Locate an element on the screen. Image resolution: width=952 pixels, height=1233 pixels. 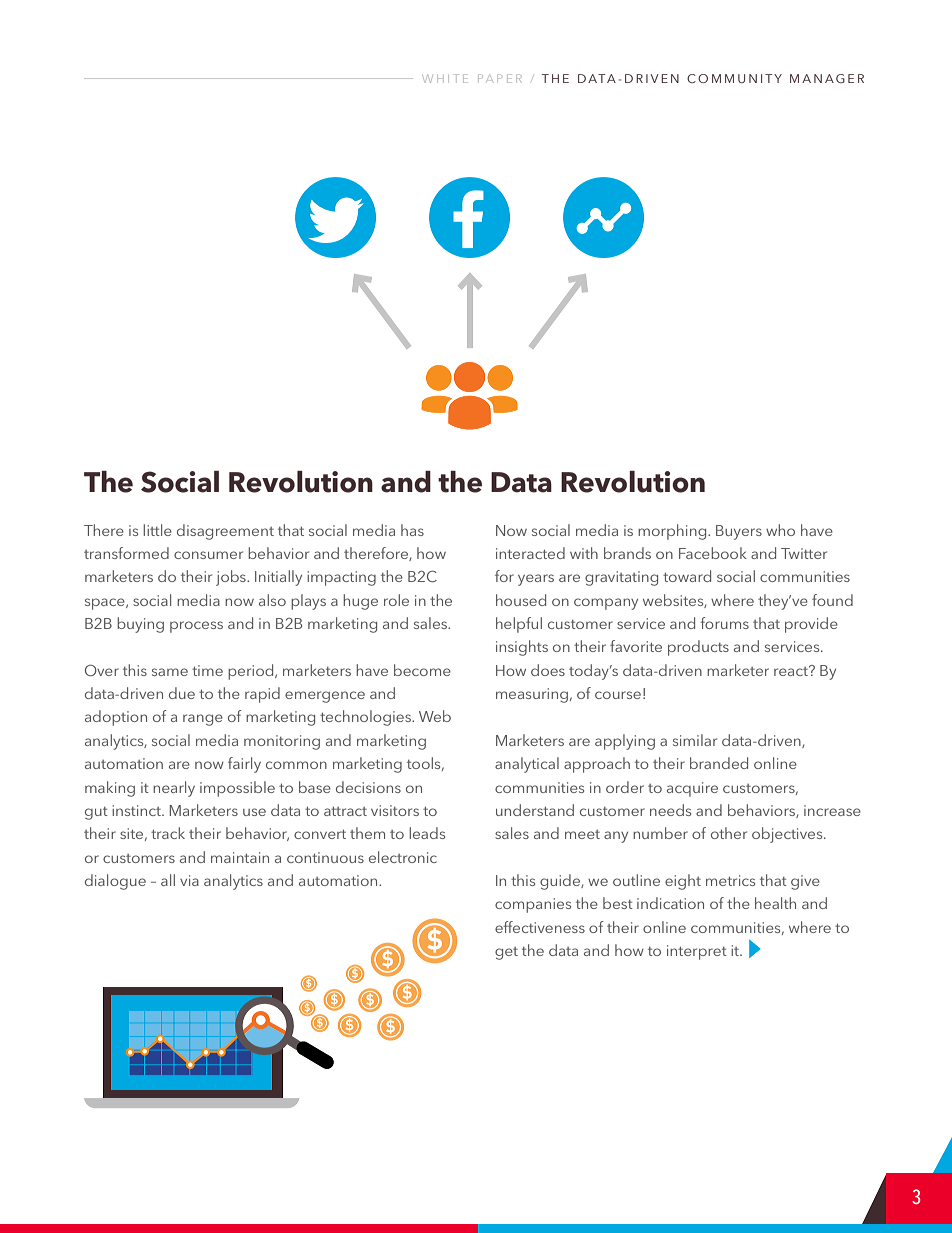
analytical is located at coordinates (527, 765).
